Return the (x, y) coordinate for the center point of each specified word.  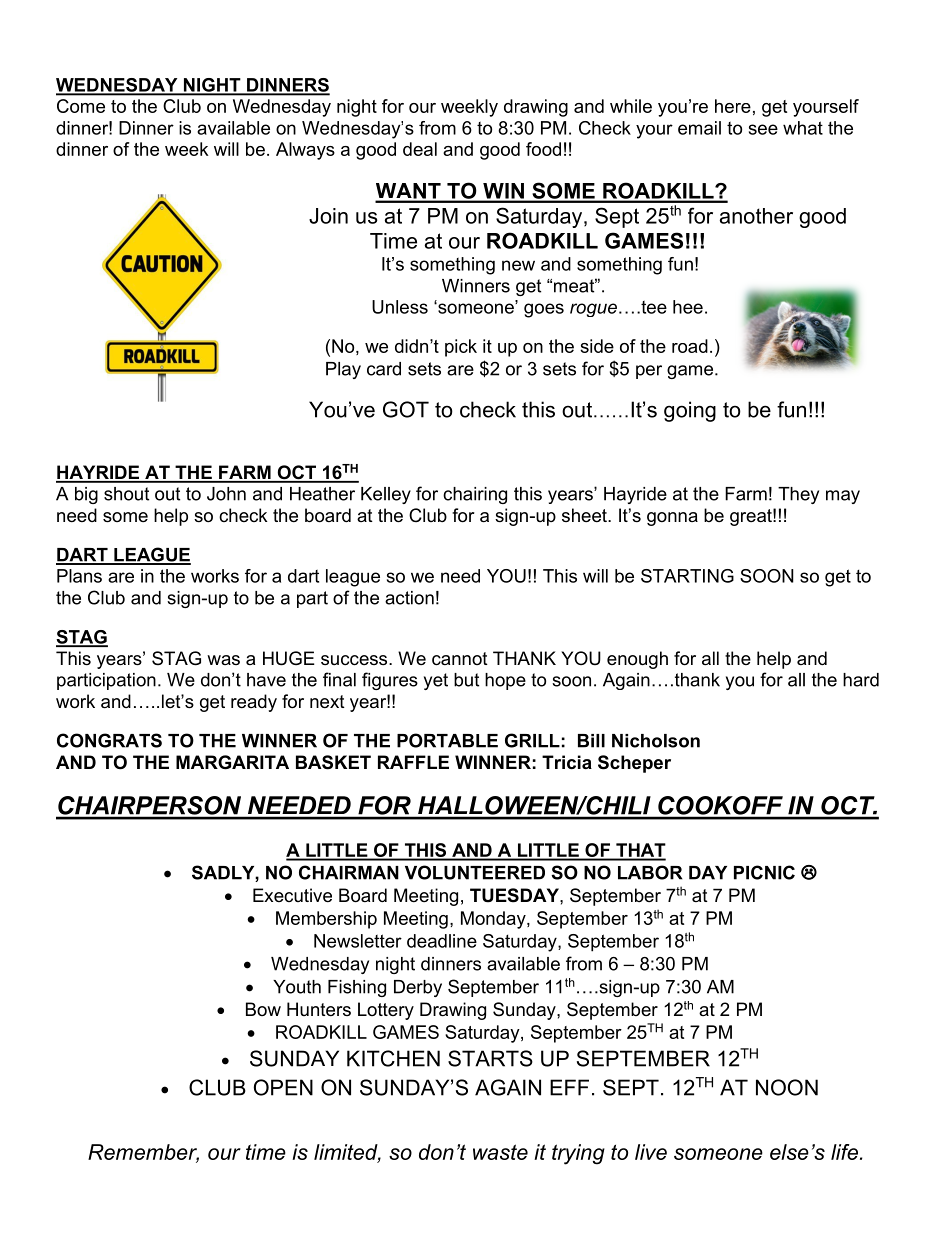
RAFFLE (413, 762)
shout (126, 494)
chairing (475, 495)
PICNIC (764, 872)
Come (81, 106)
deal (420, 149)
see (763, 129)
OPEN (283, 1087)
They (798, 495)
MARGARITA (232, 762)
